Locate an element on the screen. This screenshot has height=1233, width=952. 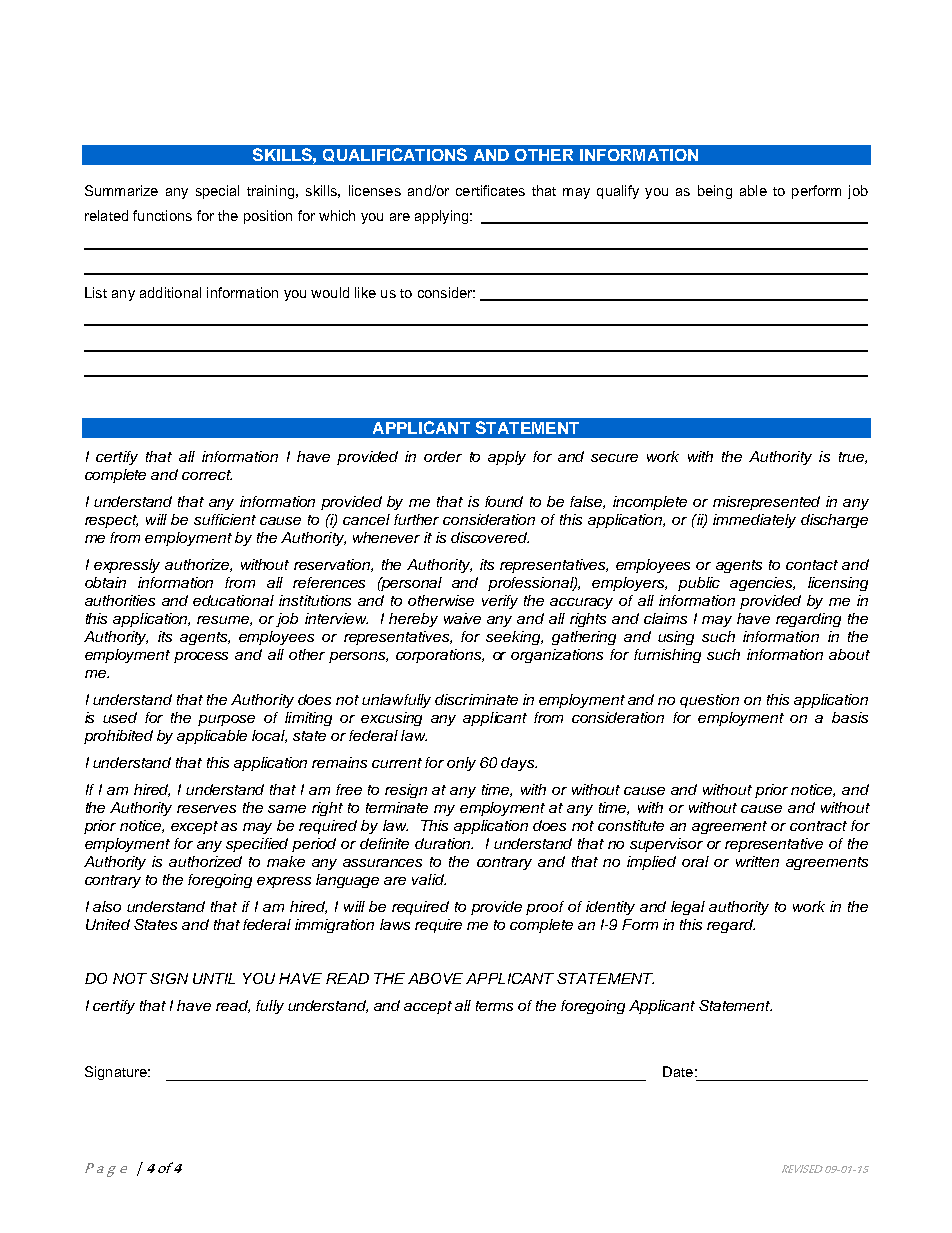
certificates is located at coordinates (490, 190).
